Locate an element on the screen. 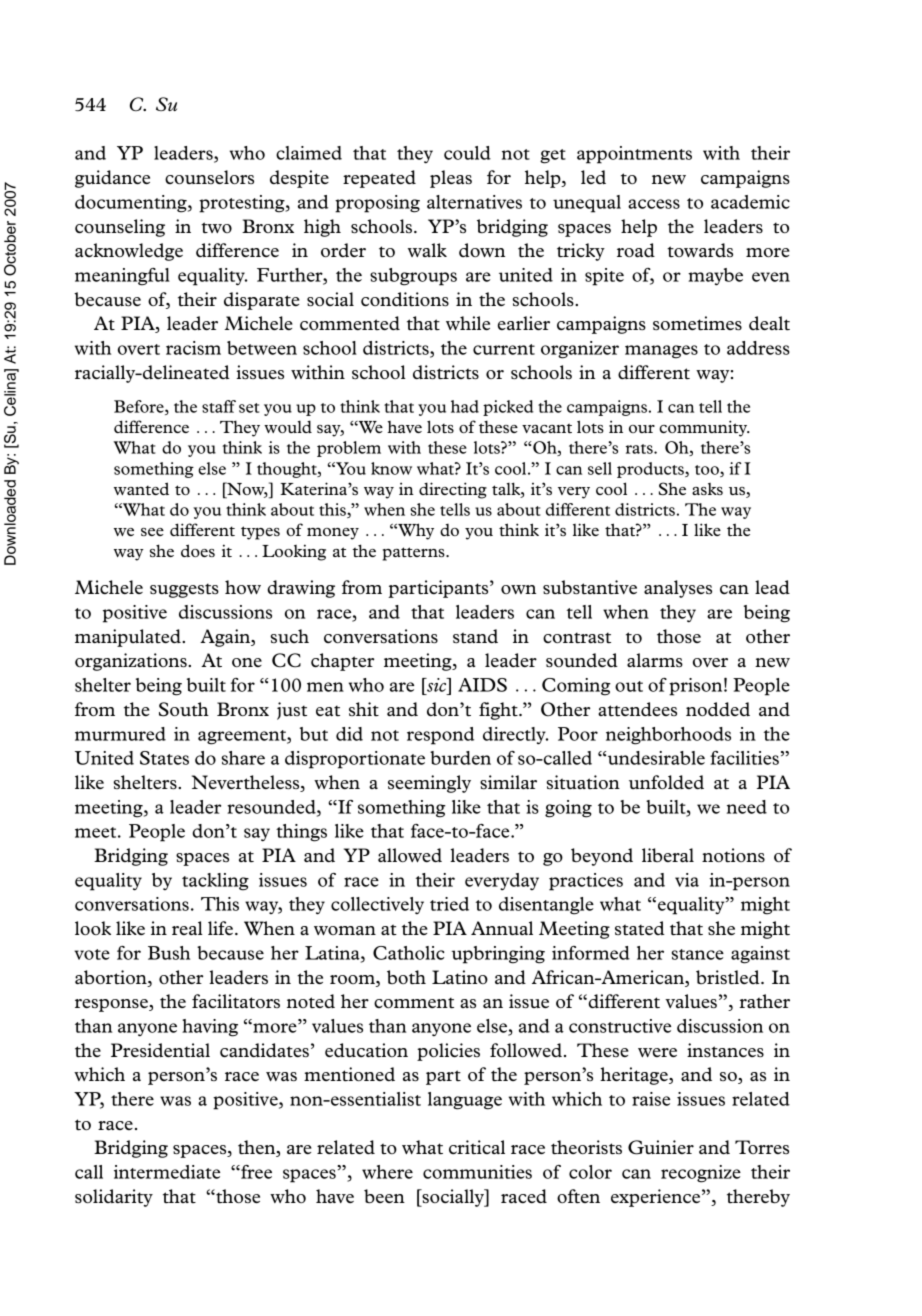  sic is located at coordinates (437, 685).
